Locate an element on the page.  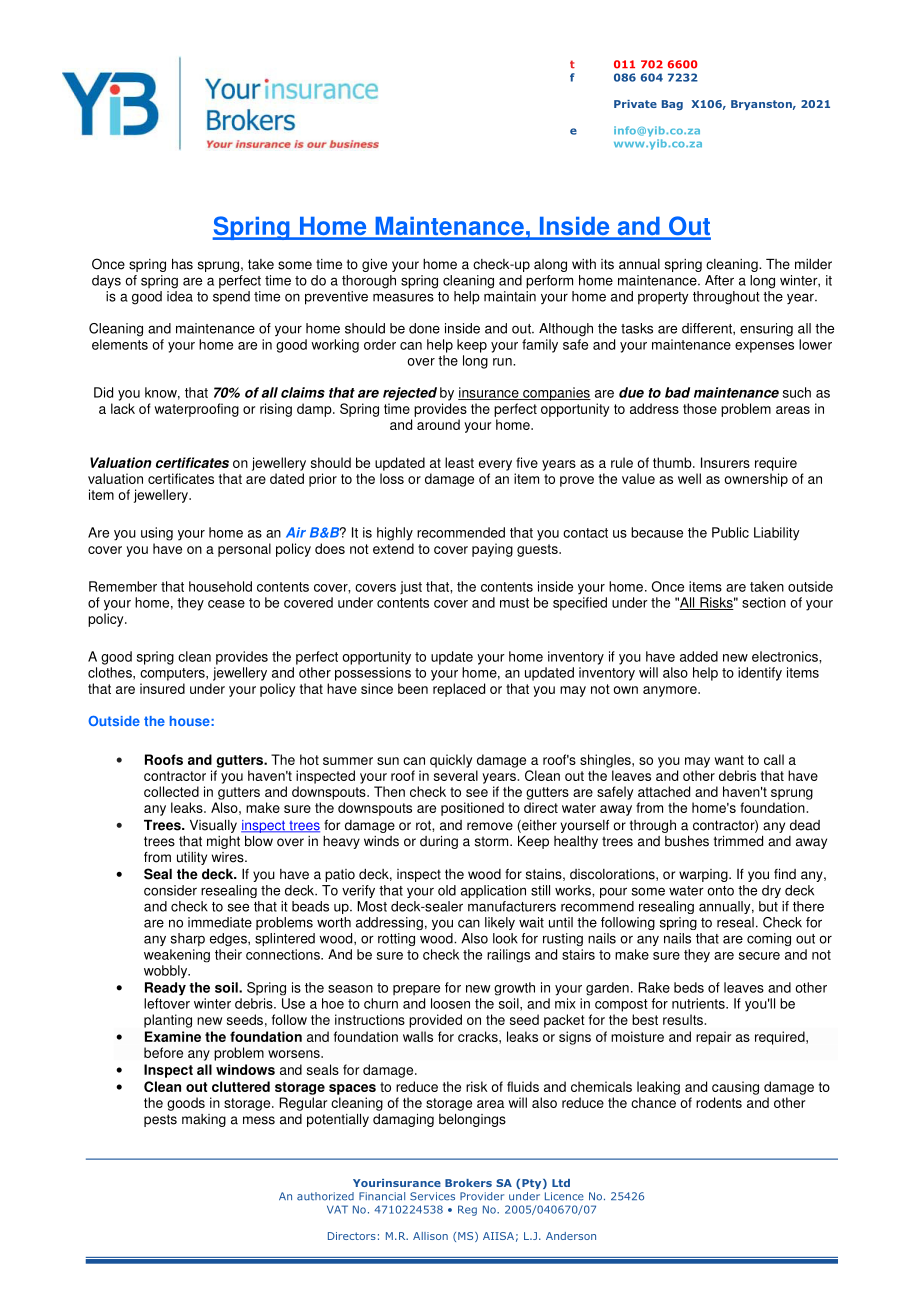
cease is located at coordinates (226, 604).
